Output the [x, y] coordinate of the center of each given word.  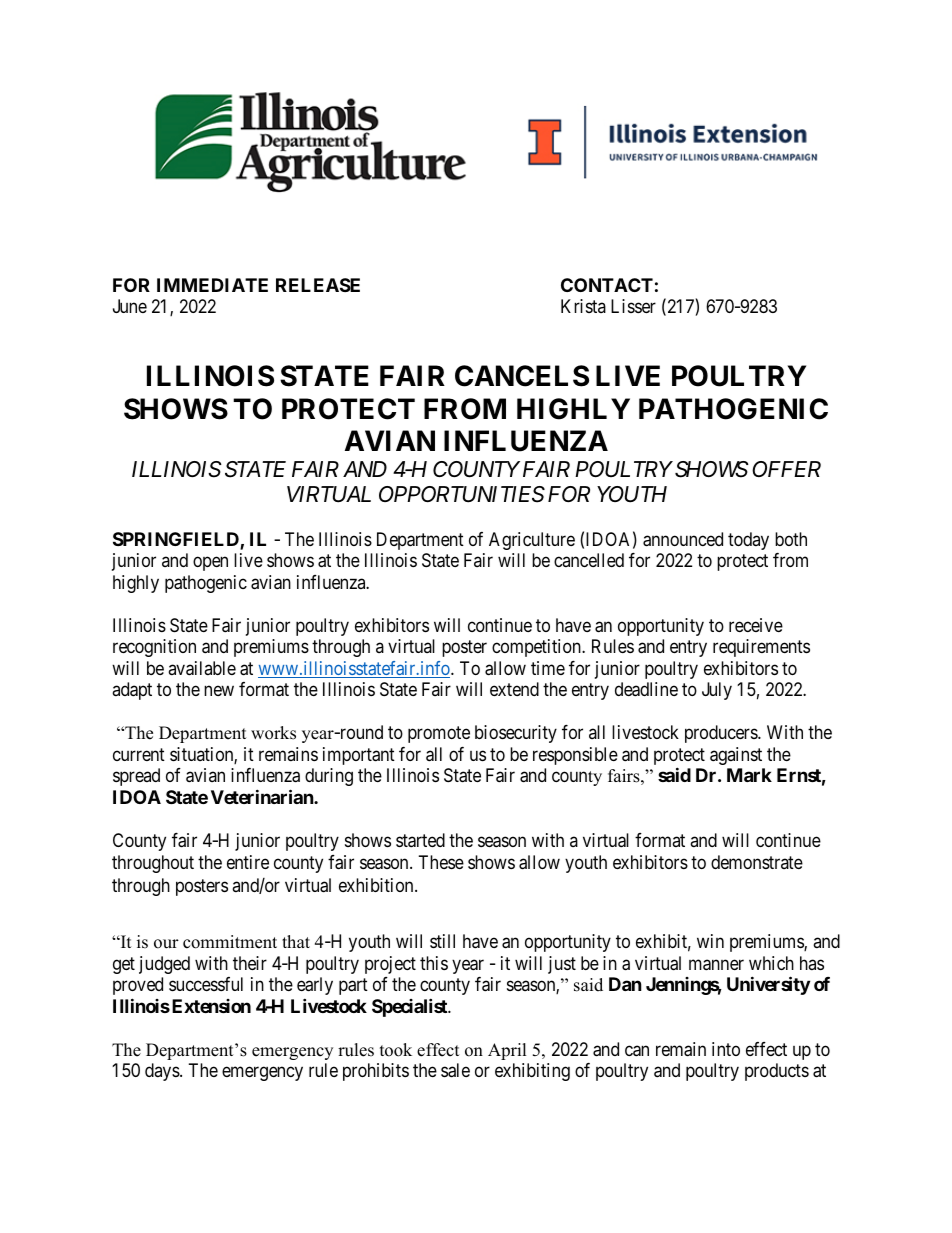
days [163, 1072]
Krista [583, 306]
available [202, 668]
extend [514, 689]
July [717, 691]
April [507, 1051]
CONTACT [607, 285]
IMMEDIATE [212, 285]
